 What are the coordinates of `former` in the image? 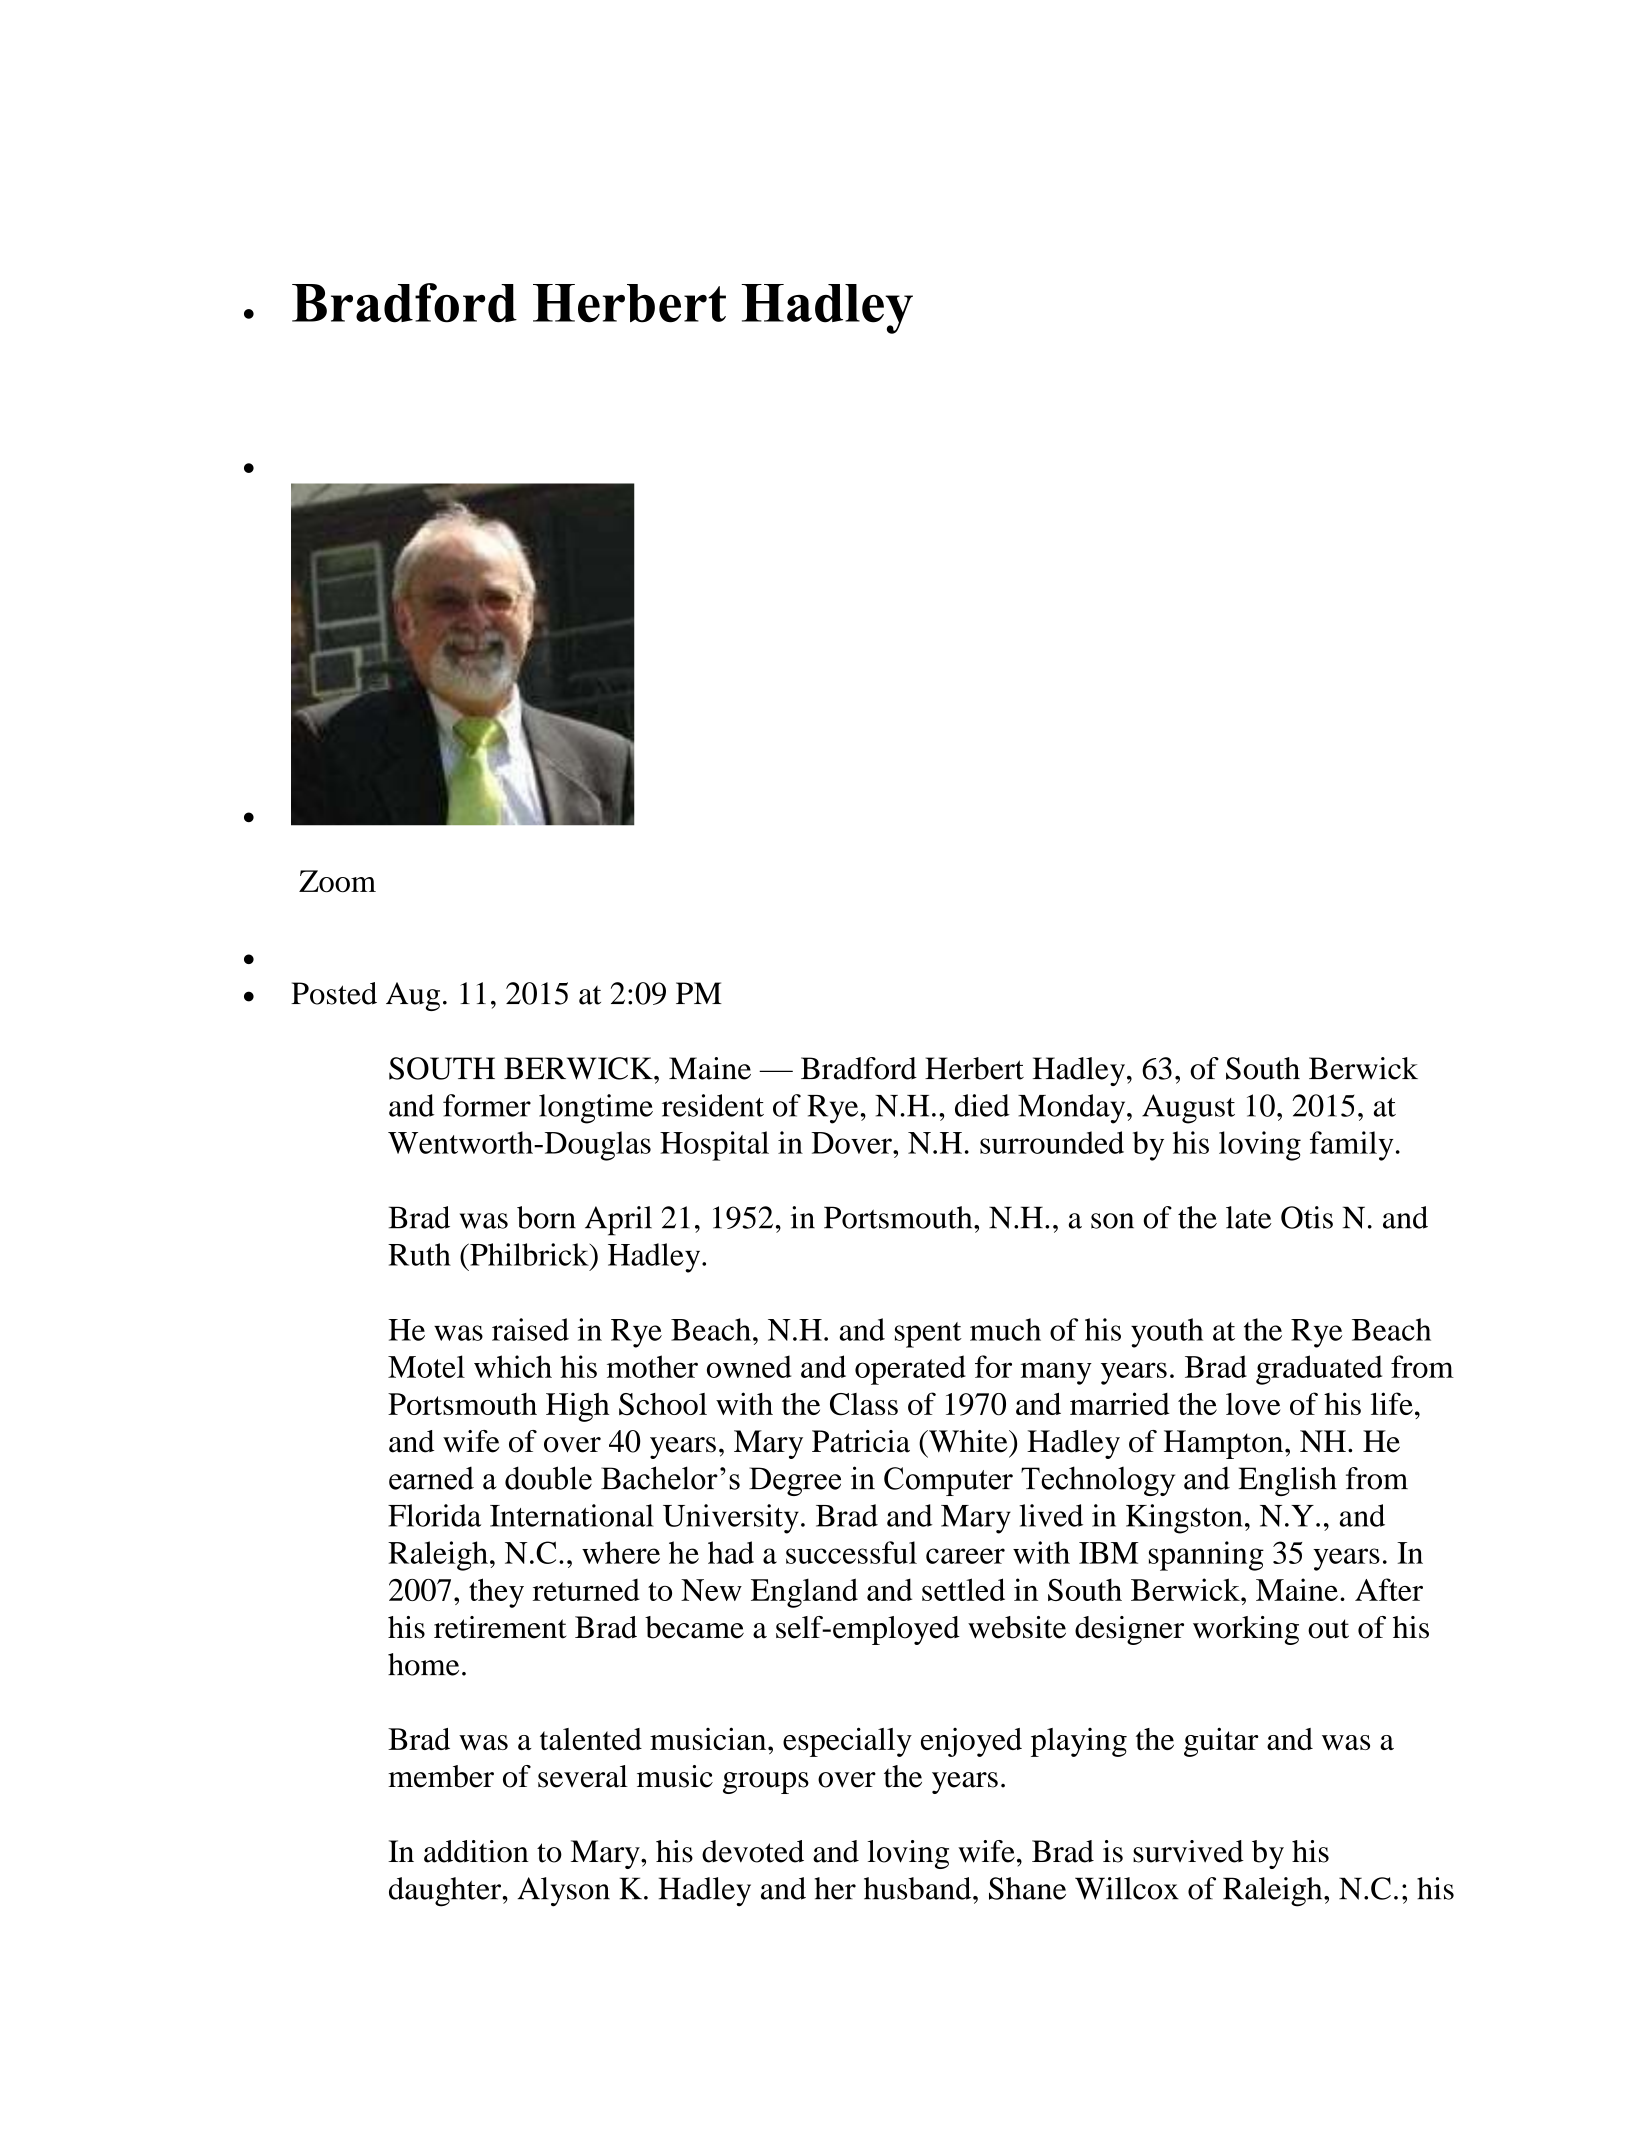 It's located at (487, 1105).
